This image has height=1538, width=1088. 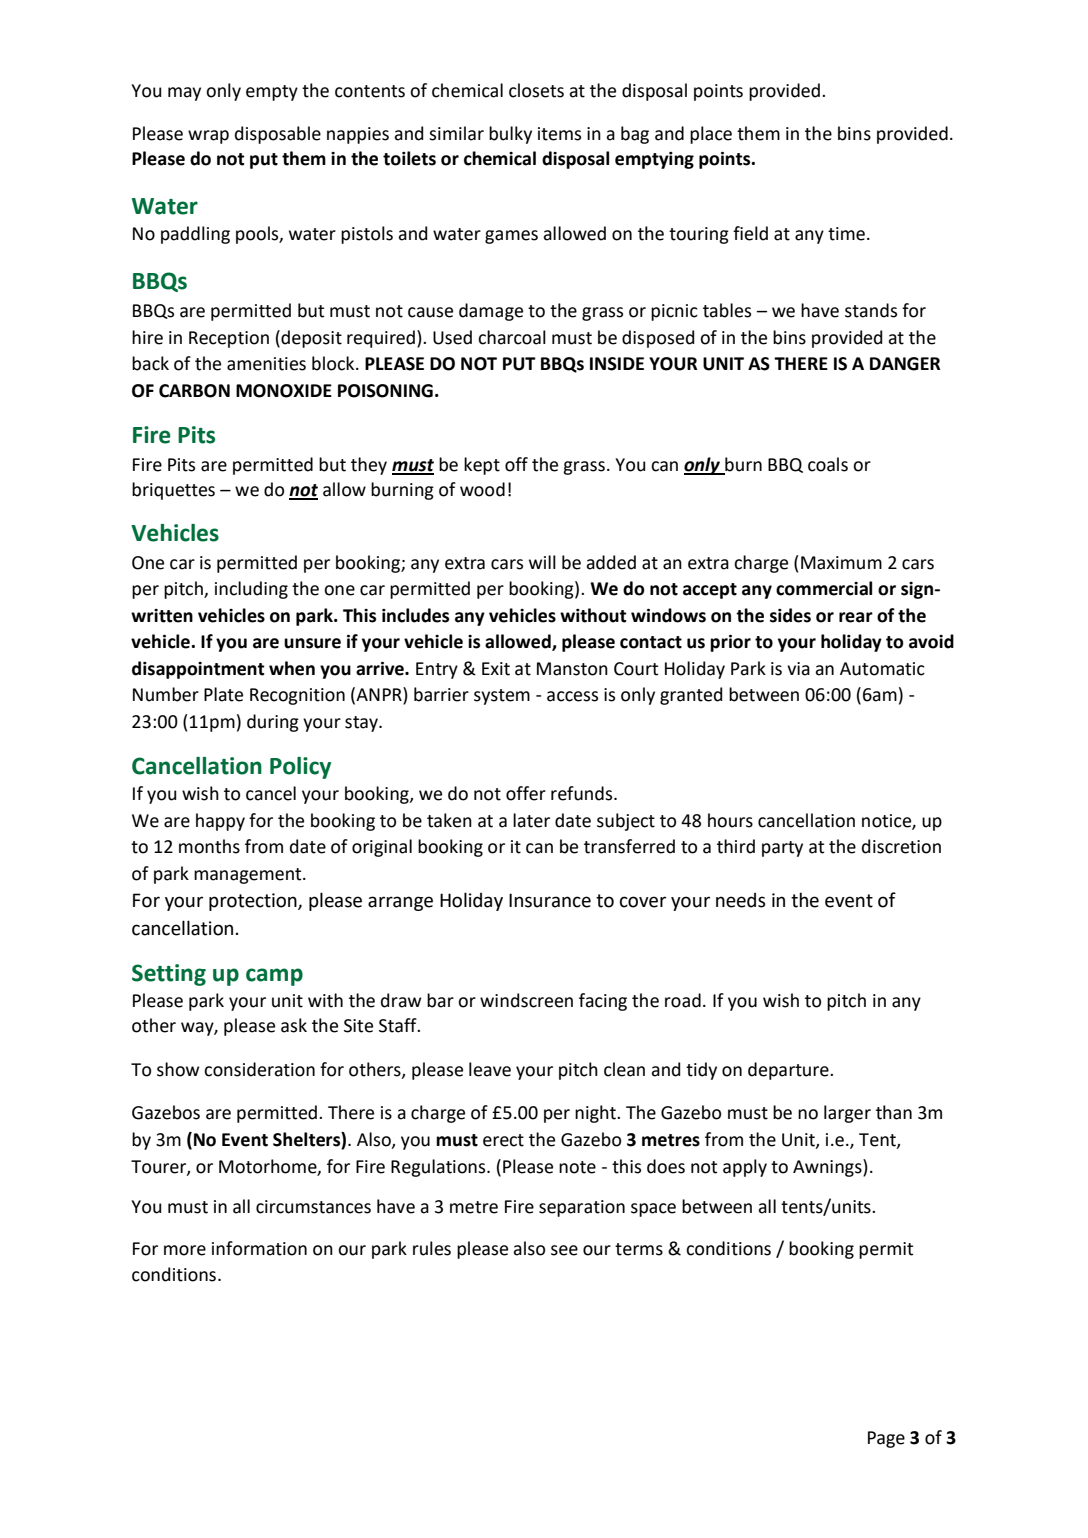 I want to click on amenities, so click(x=266, y=364).
